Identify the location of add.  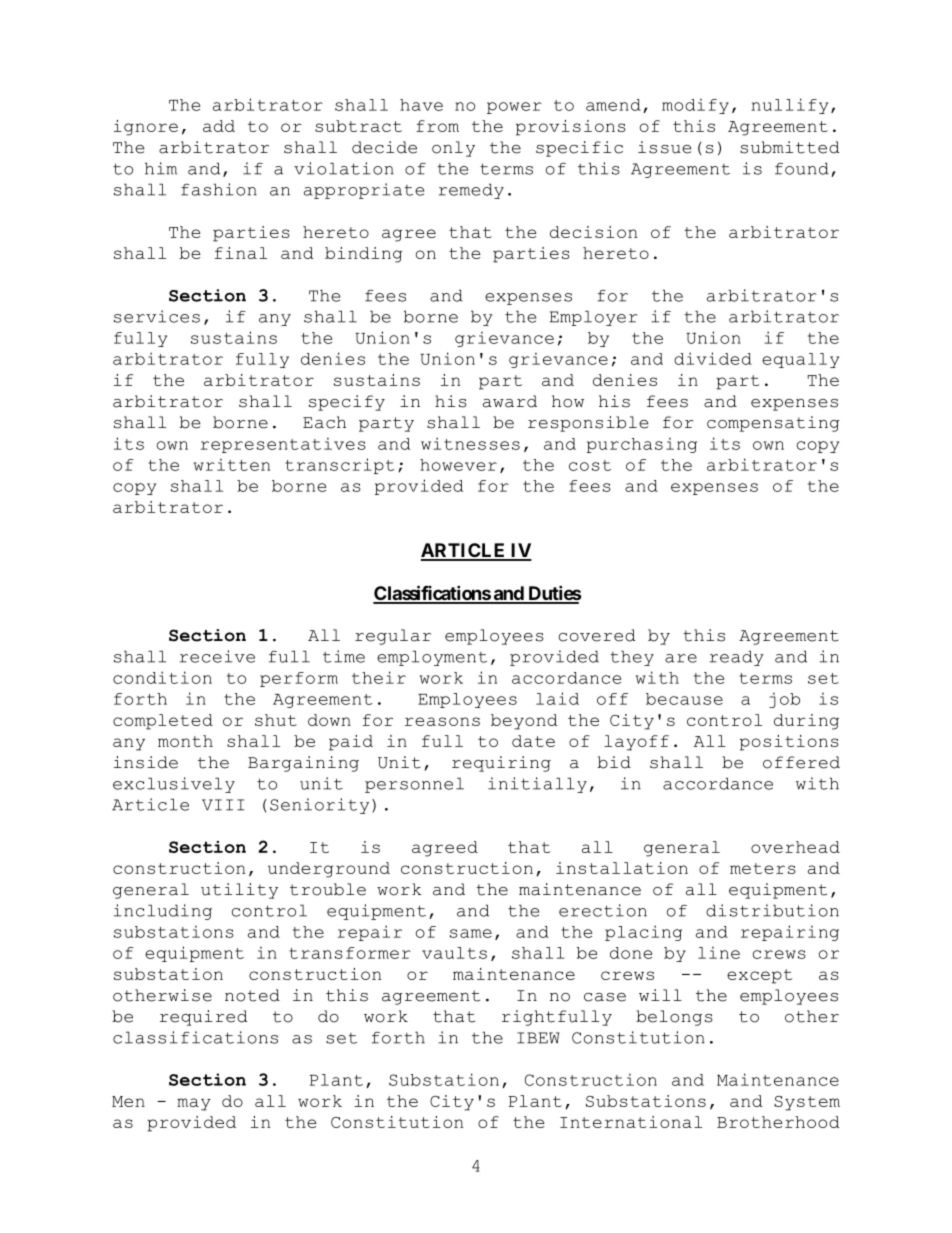
(219, 126).
